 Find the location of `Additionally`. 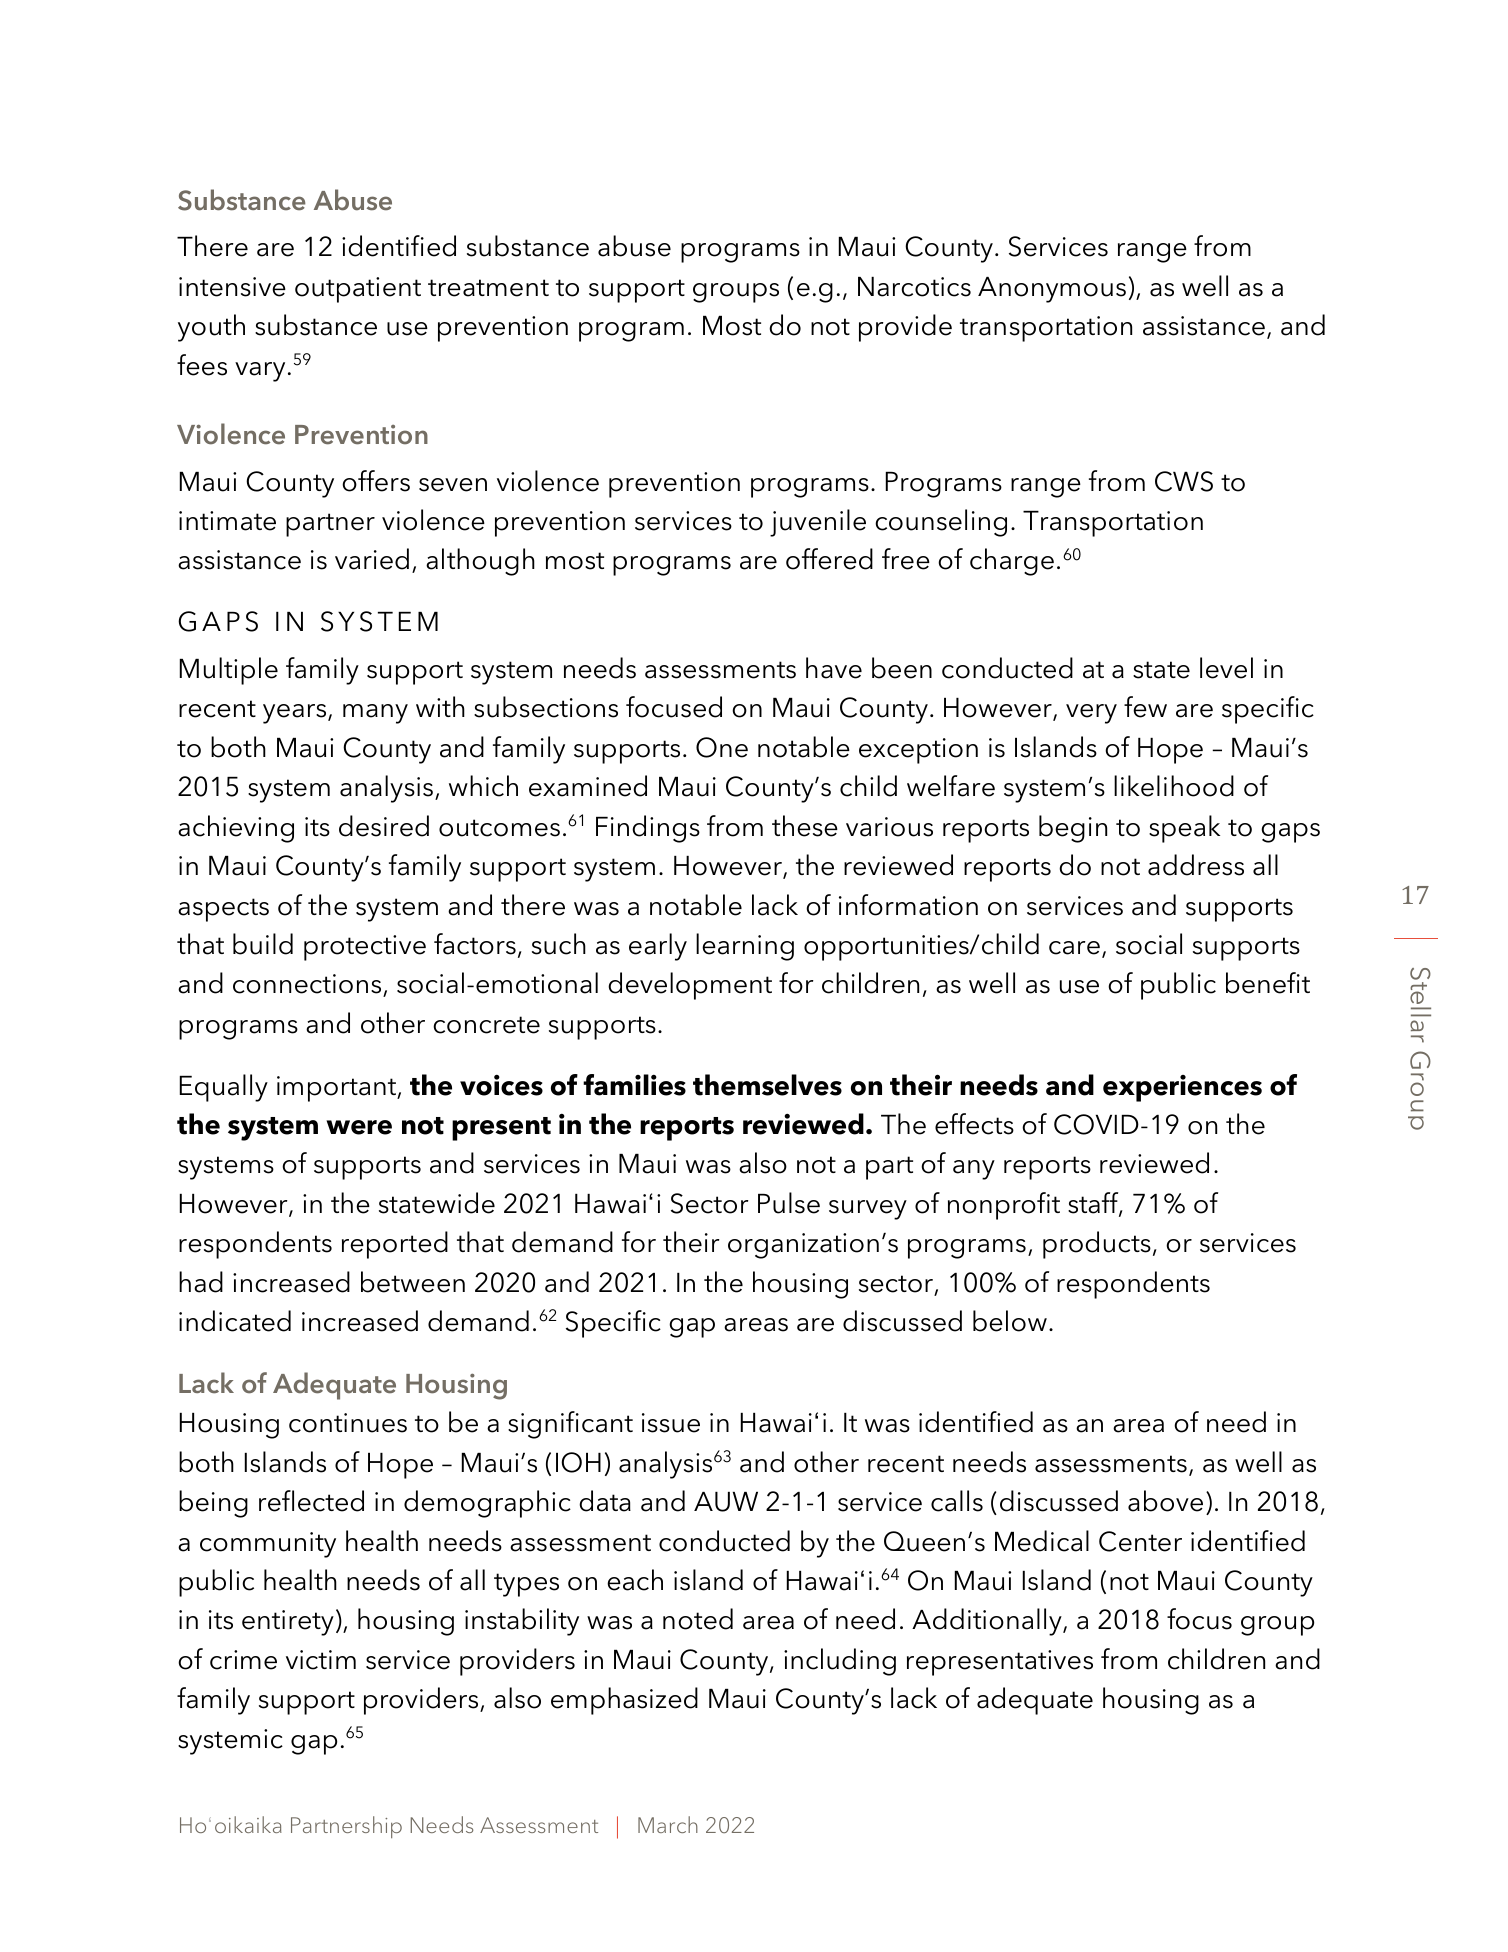

Additionally is located at coordinates (988, 1622).
